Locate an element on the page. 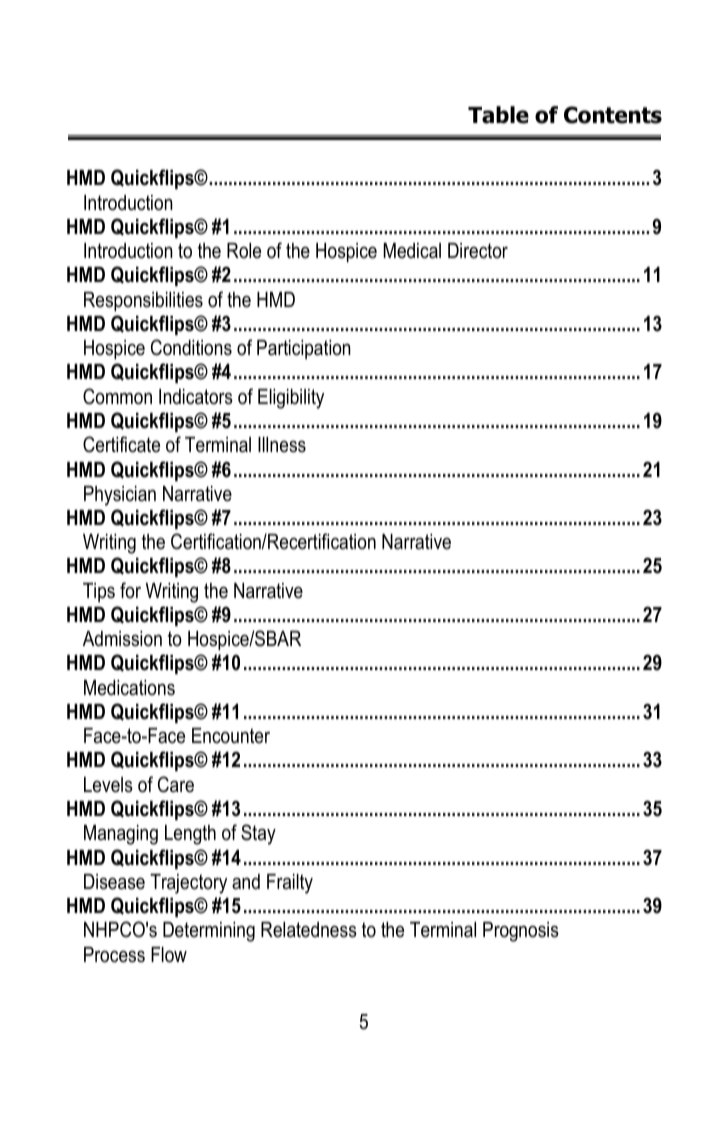 The height and width of the page is (1125, 728). Physician is located at coordinates (120, 496).
